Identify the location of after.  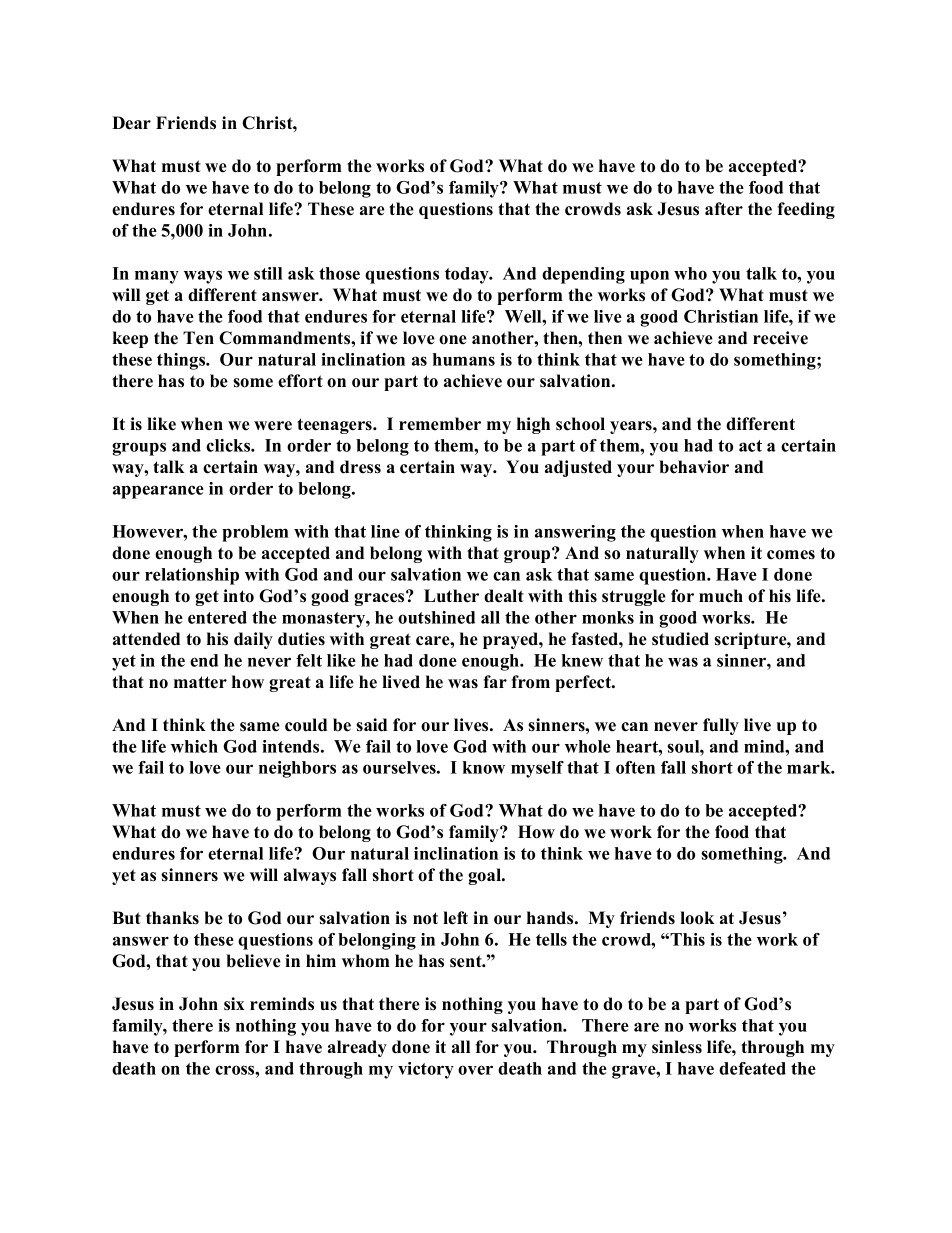
(724, 209).
